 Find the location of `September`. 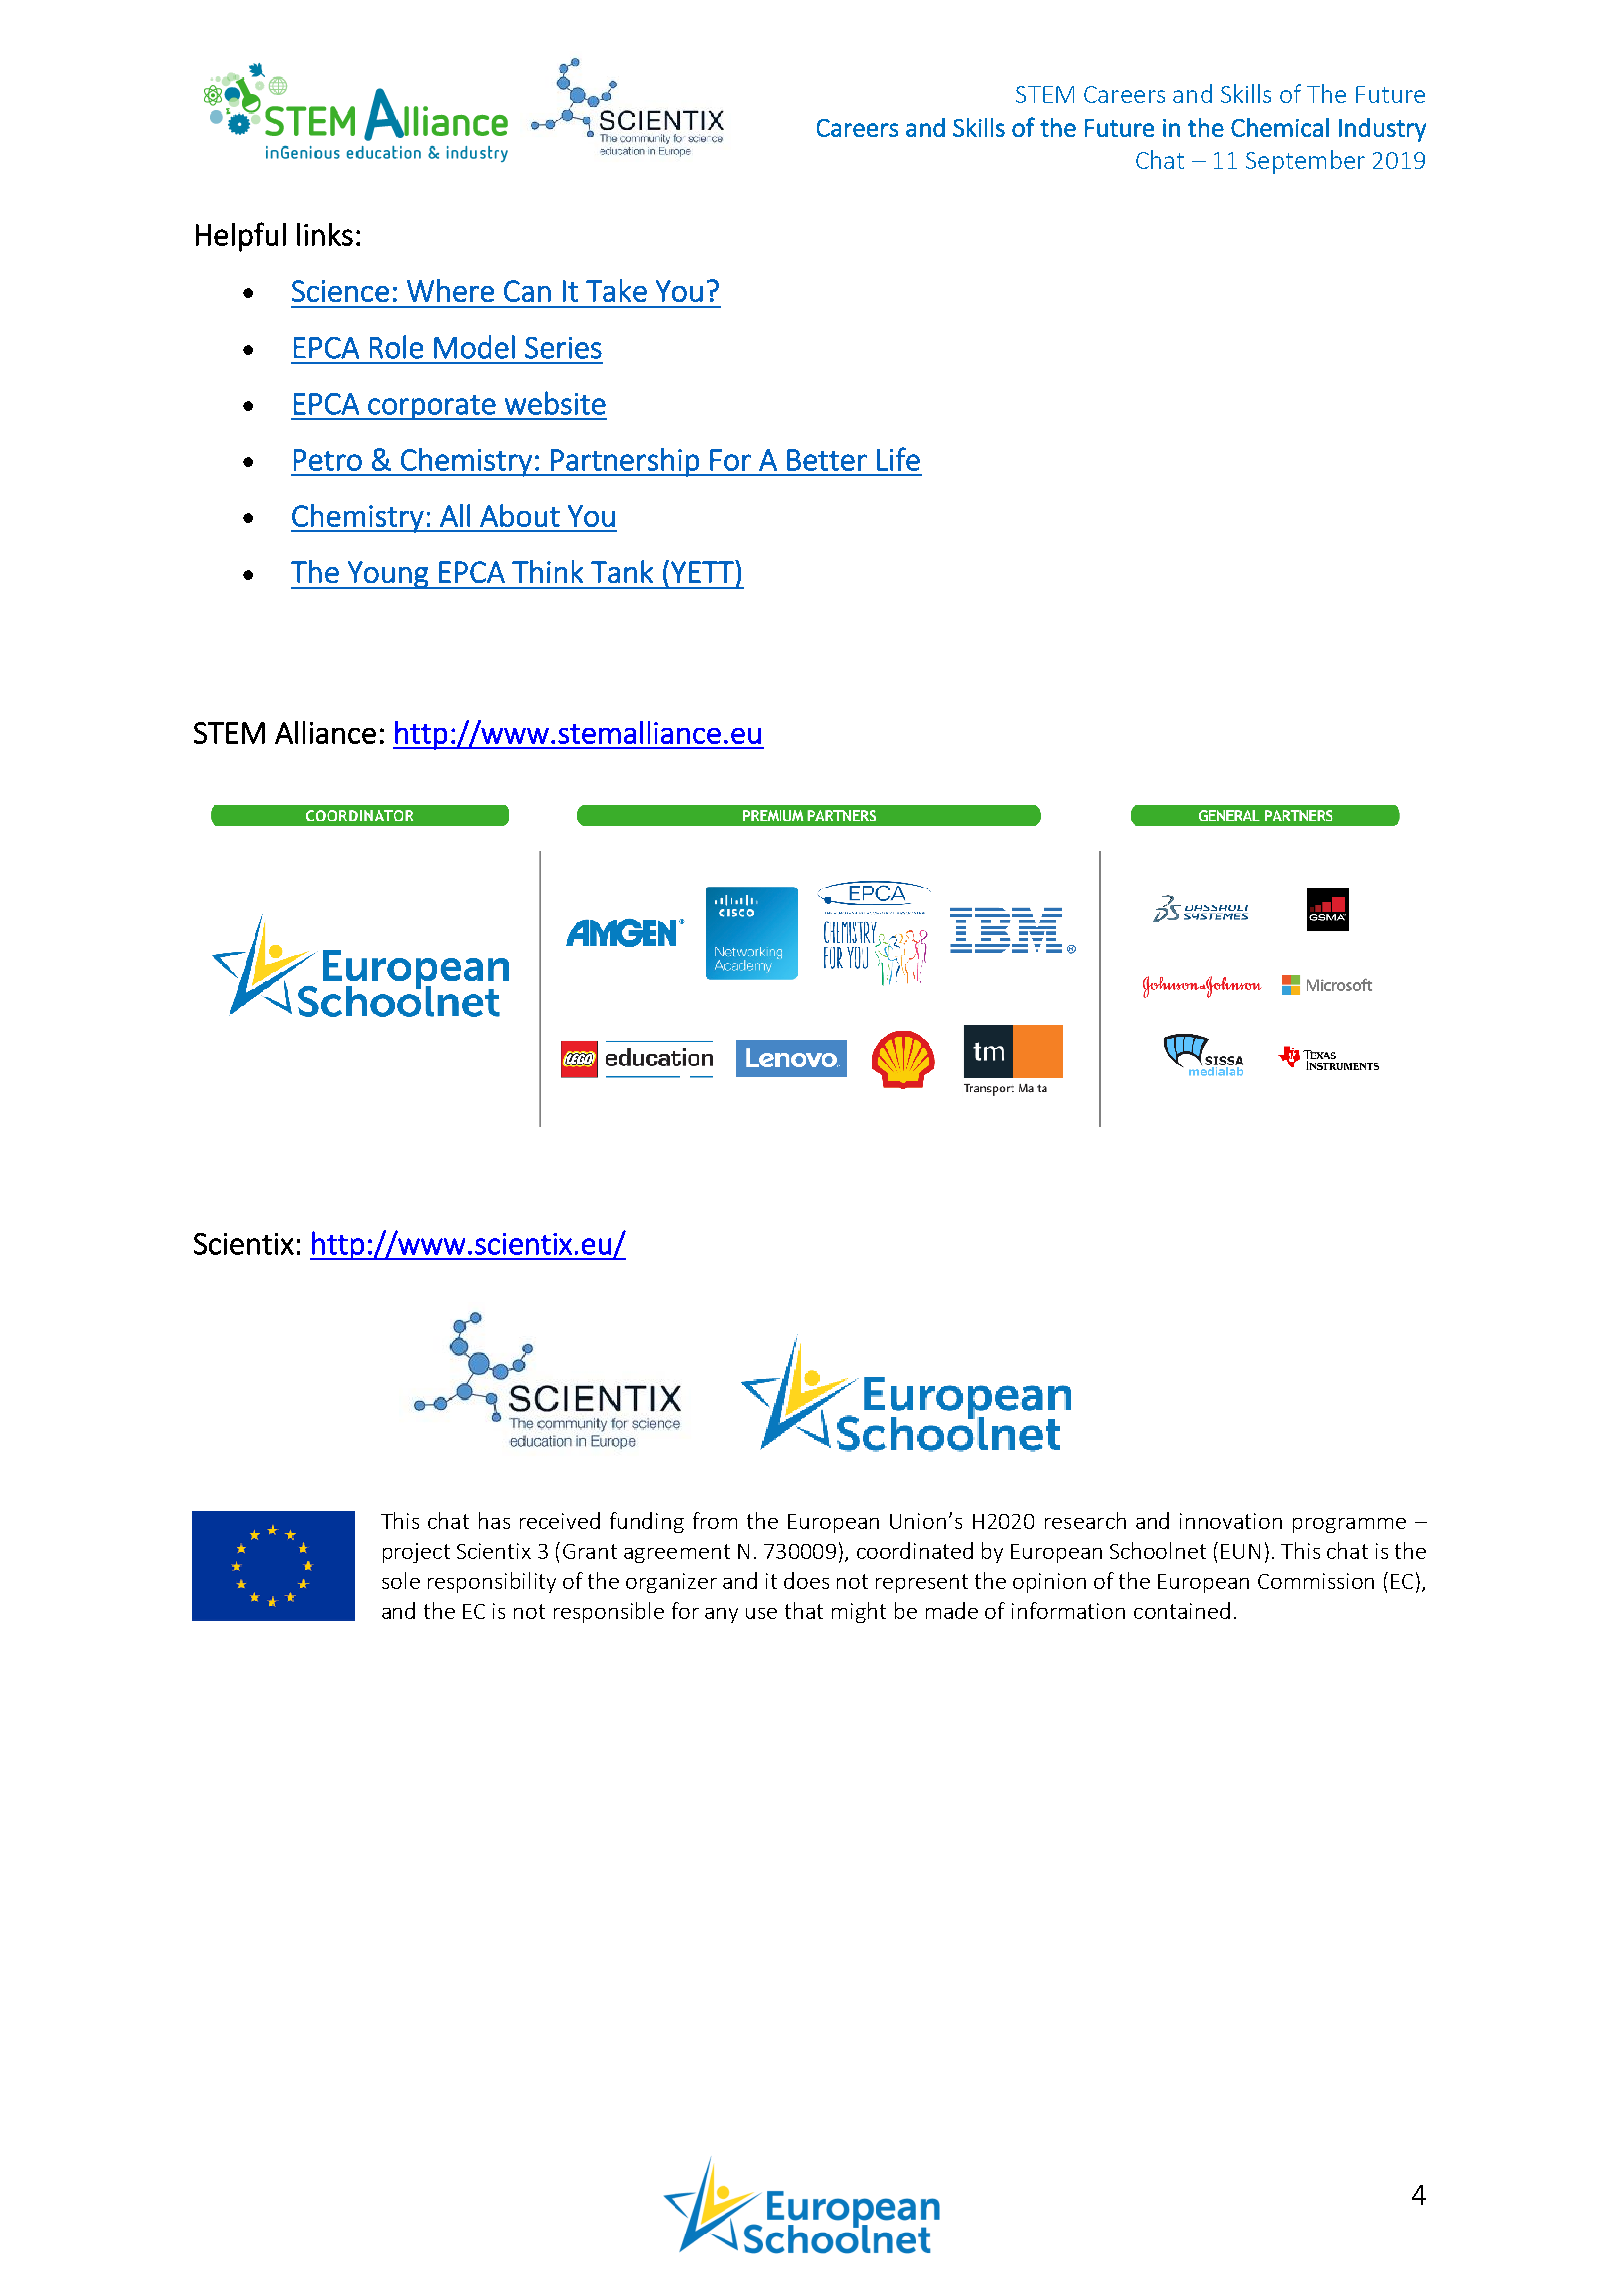

September is located at coordinates (1305, 162).
